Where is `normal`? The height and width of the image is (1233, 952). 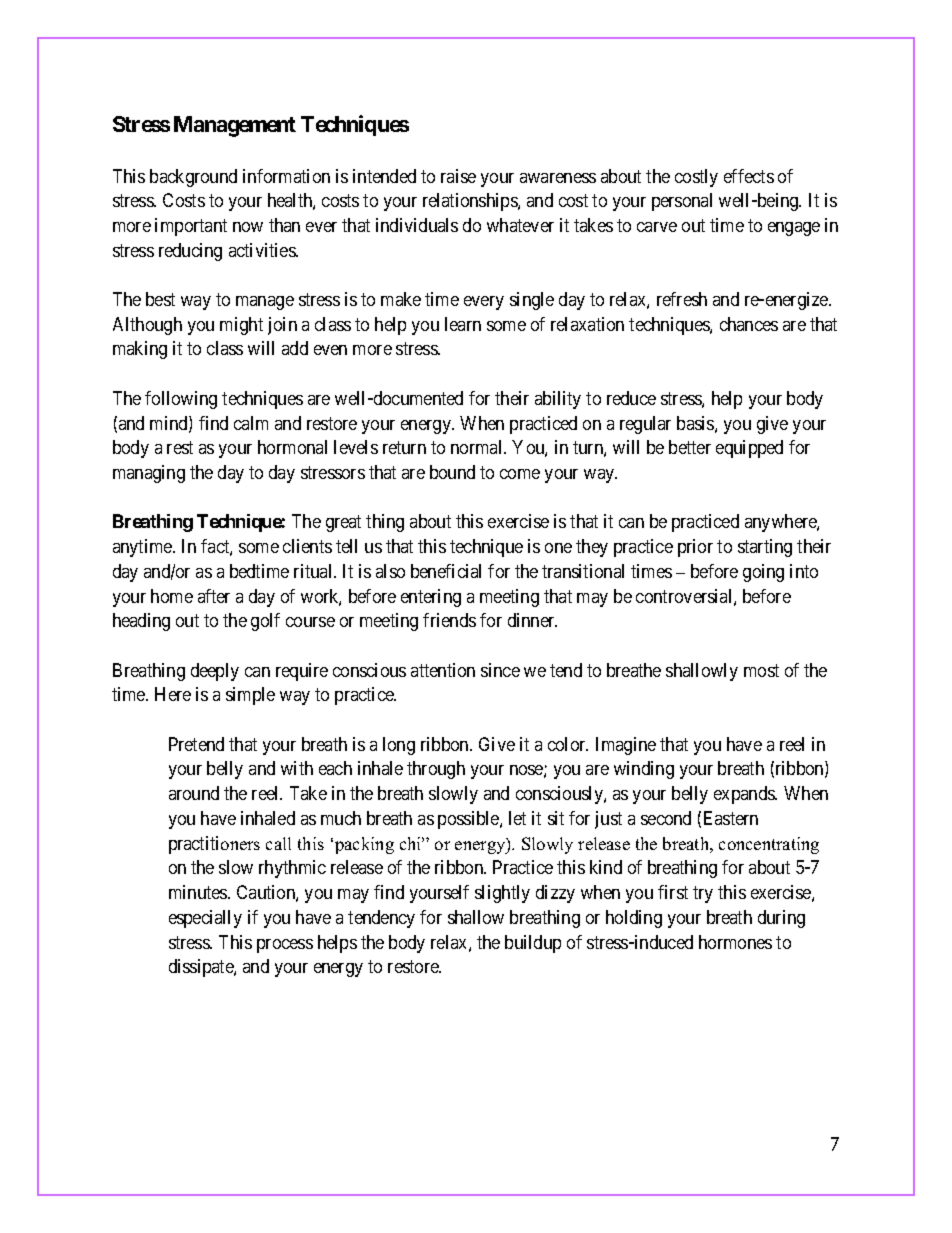 normal is located at coordinates (478, 447).
